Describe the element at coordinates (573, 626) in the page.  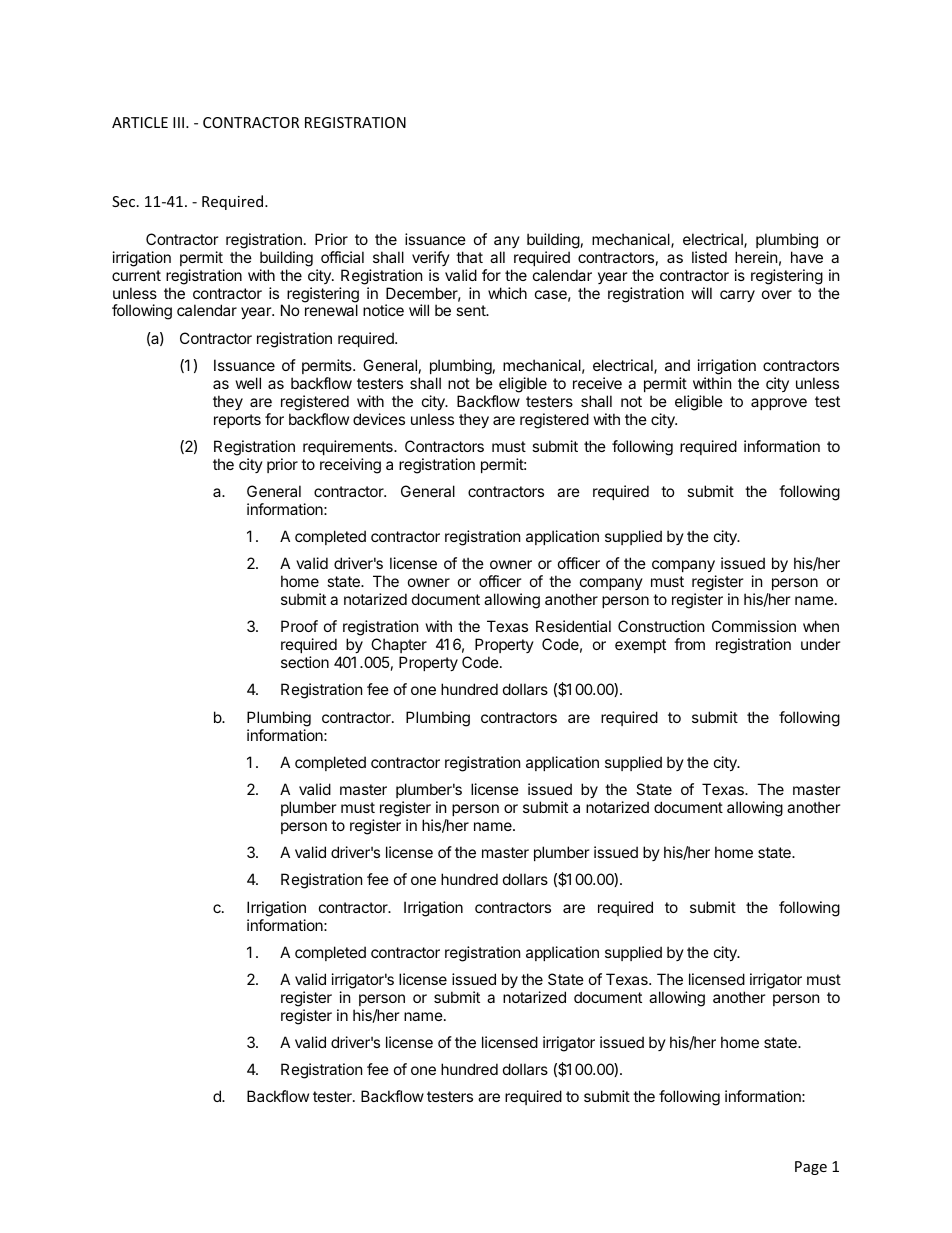
I see `Residential` at that location.
